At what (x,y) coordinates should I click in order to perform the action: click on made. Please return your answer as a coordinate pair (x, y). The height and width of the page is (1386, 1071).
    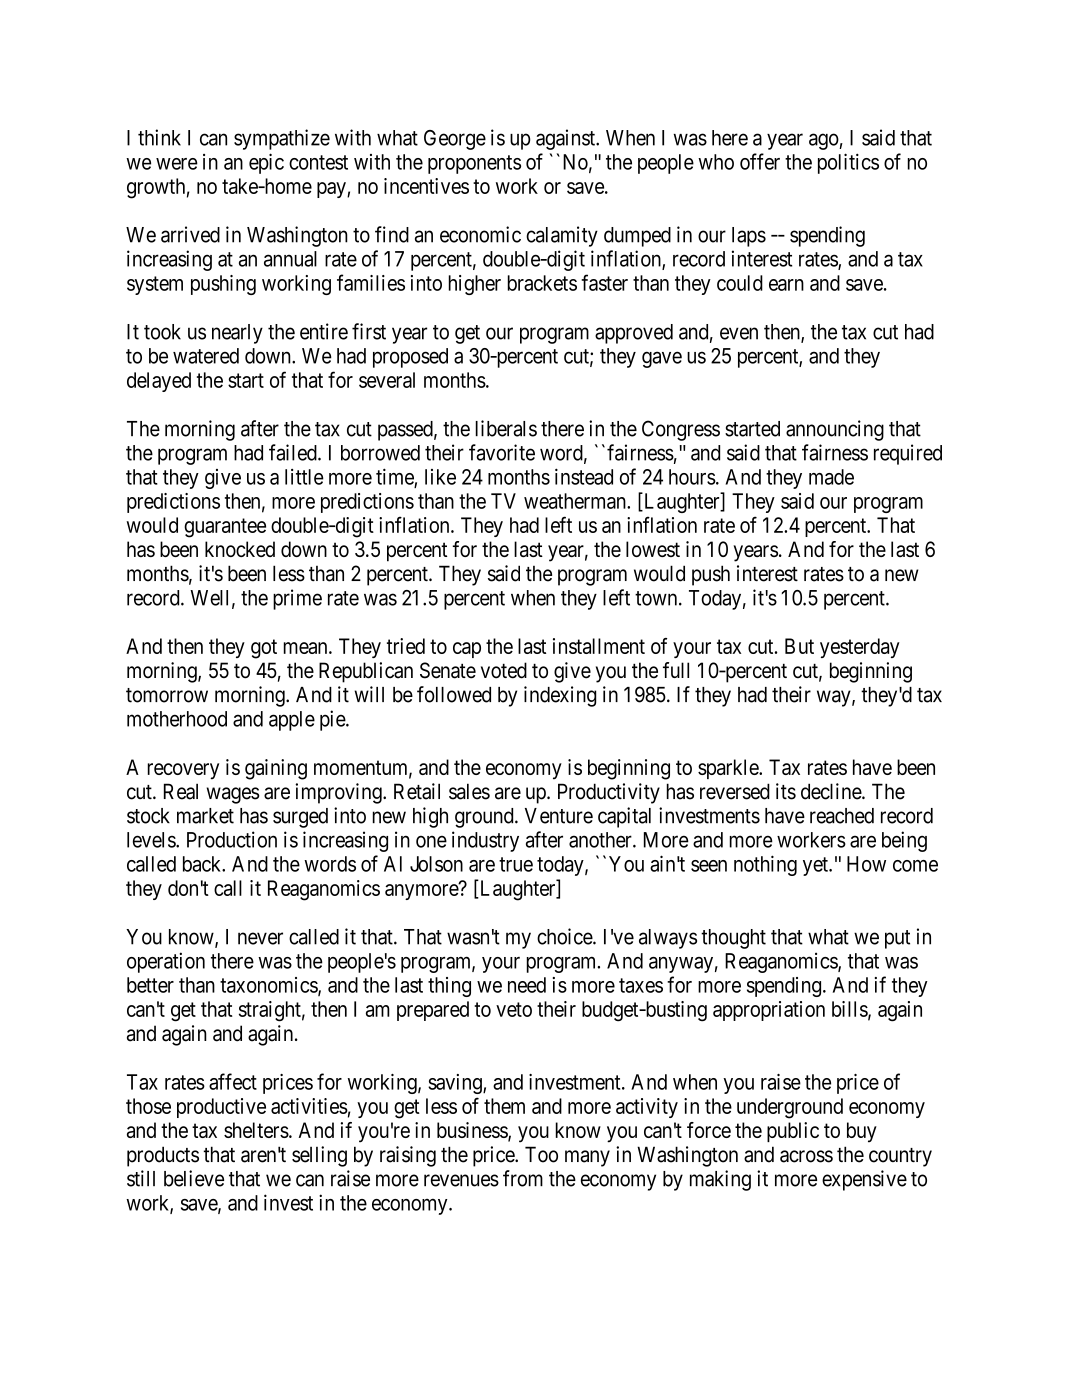
    Looking at the image, I should click on (831, 477).
